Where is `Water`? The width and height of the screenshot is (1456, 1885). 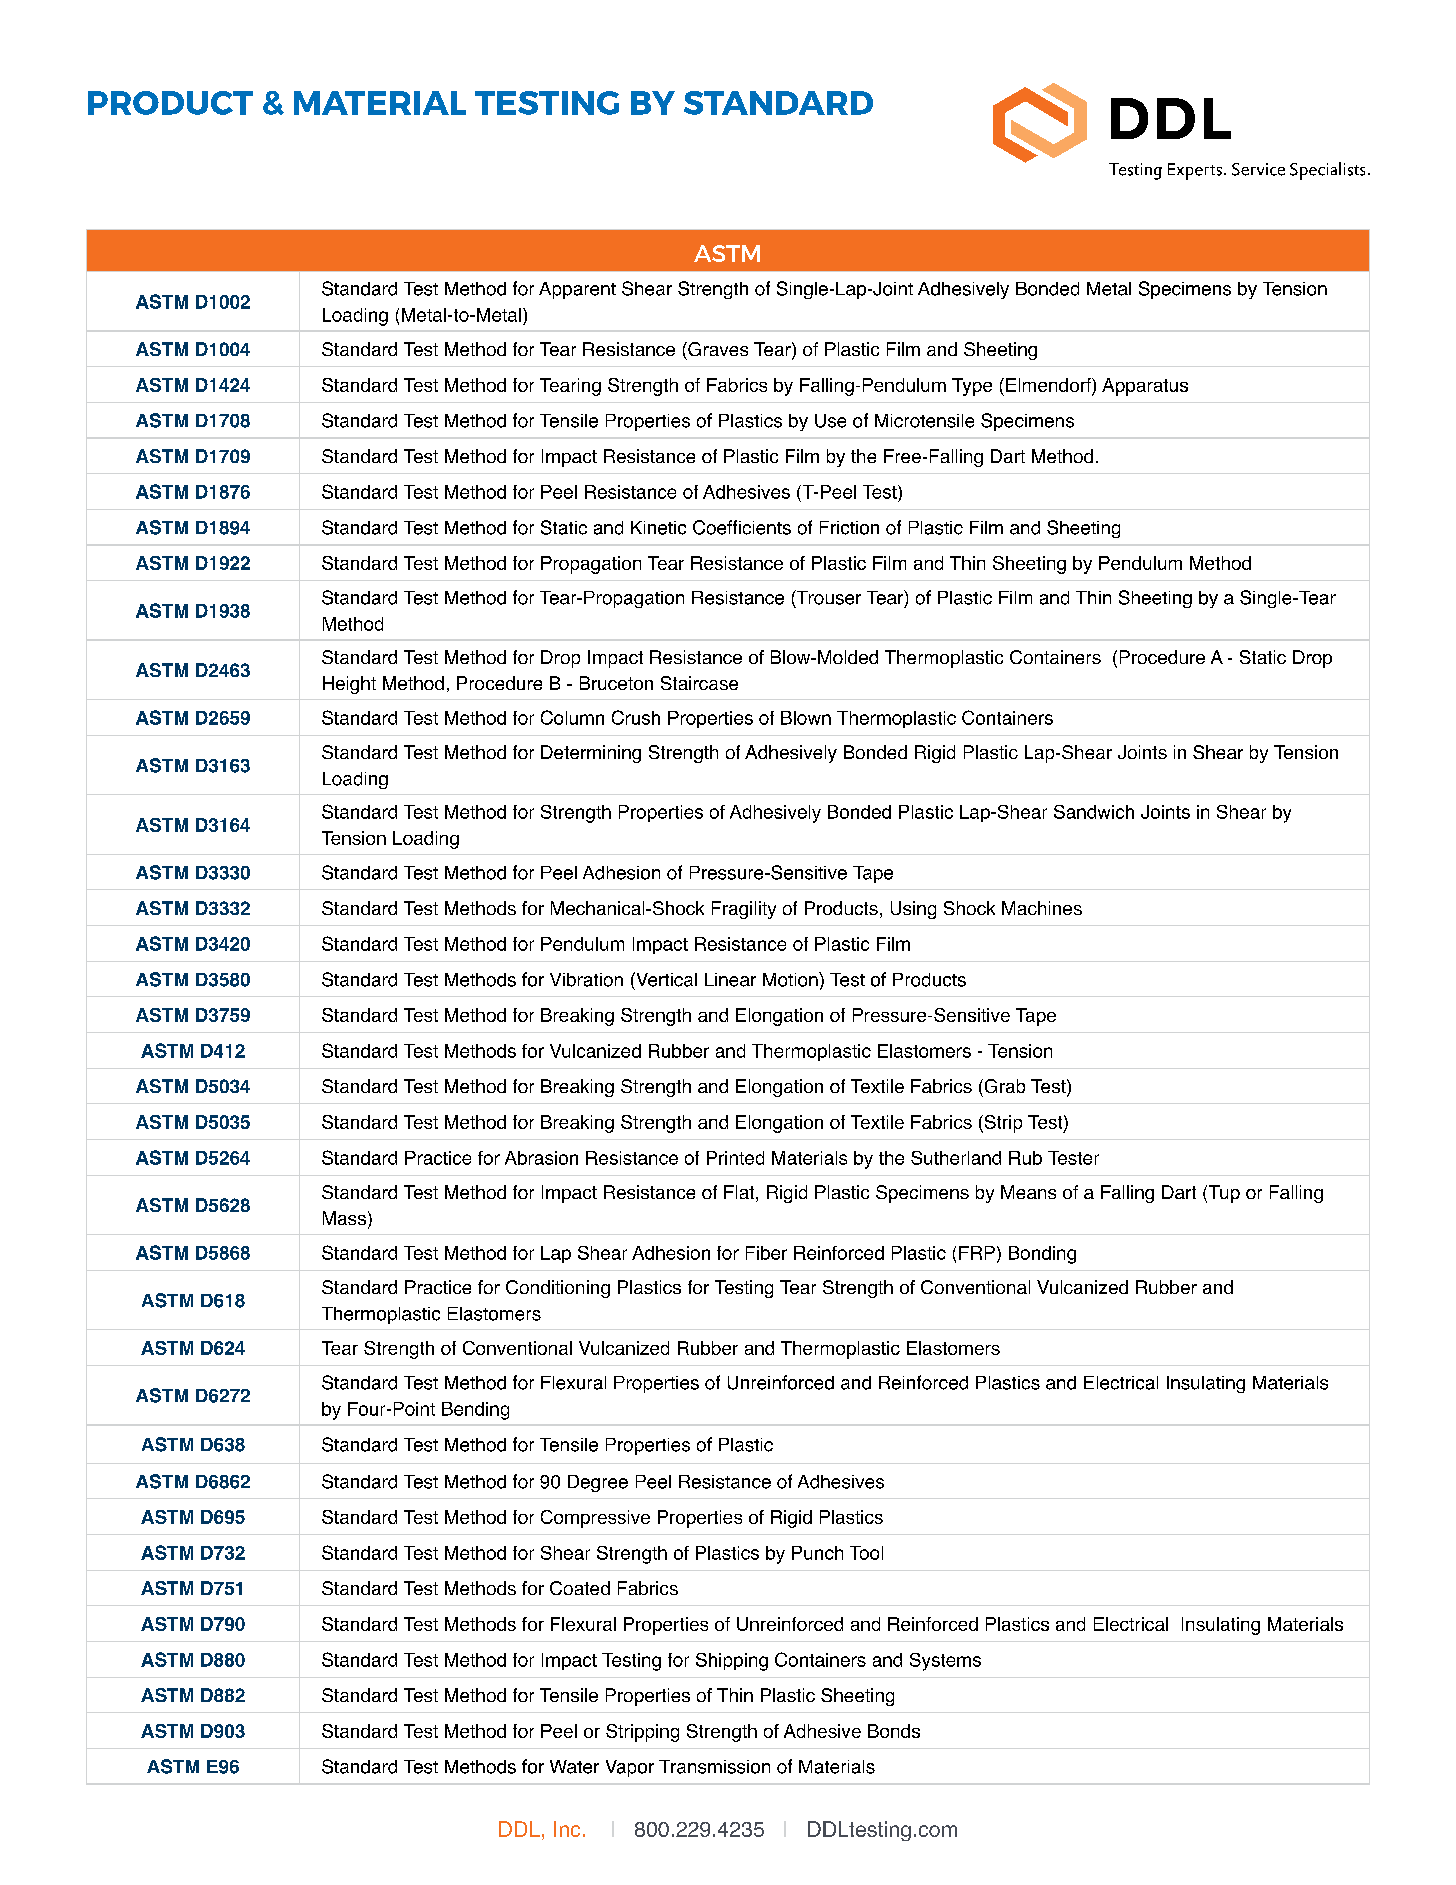 Water is located at coordinates (574, 1767).
